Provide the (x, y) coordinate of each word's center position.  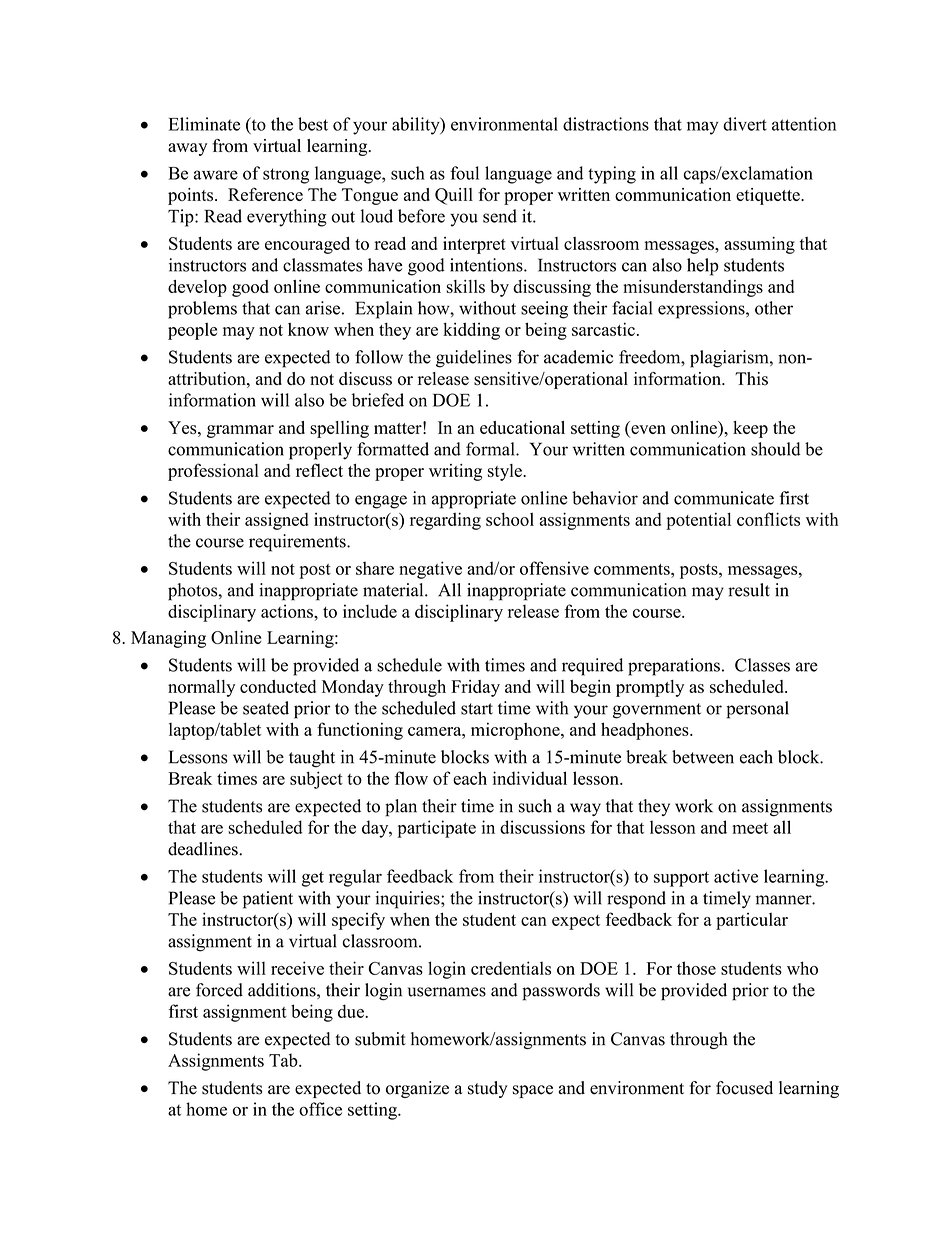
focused (744, 1088)
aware (216, 175)
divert (745, 124)
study (488, 1089)
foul (464, 173)
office (320, 1109)
